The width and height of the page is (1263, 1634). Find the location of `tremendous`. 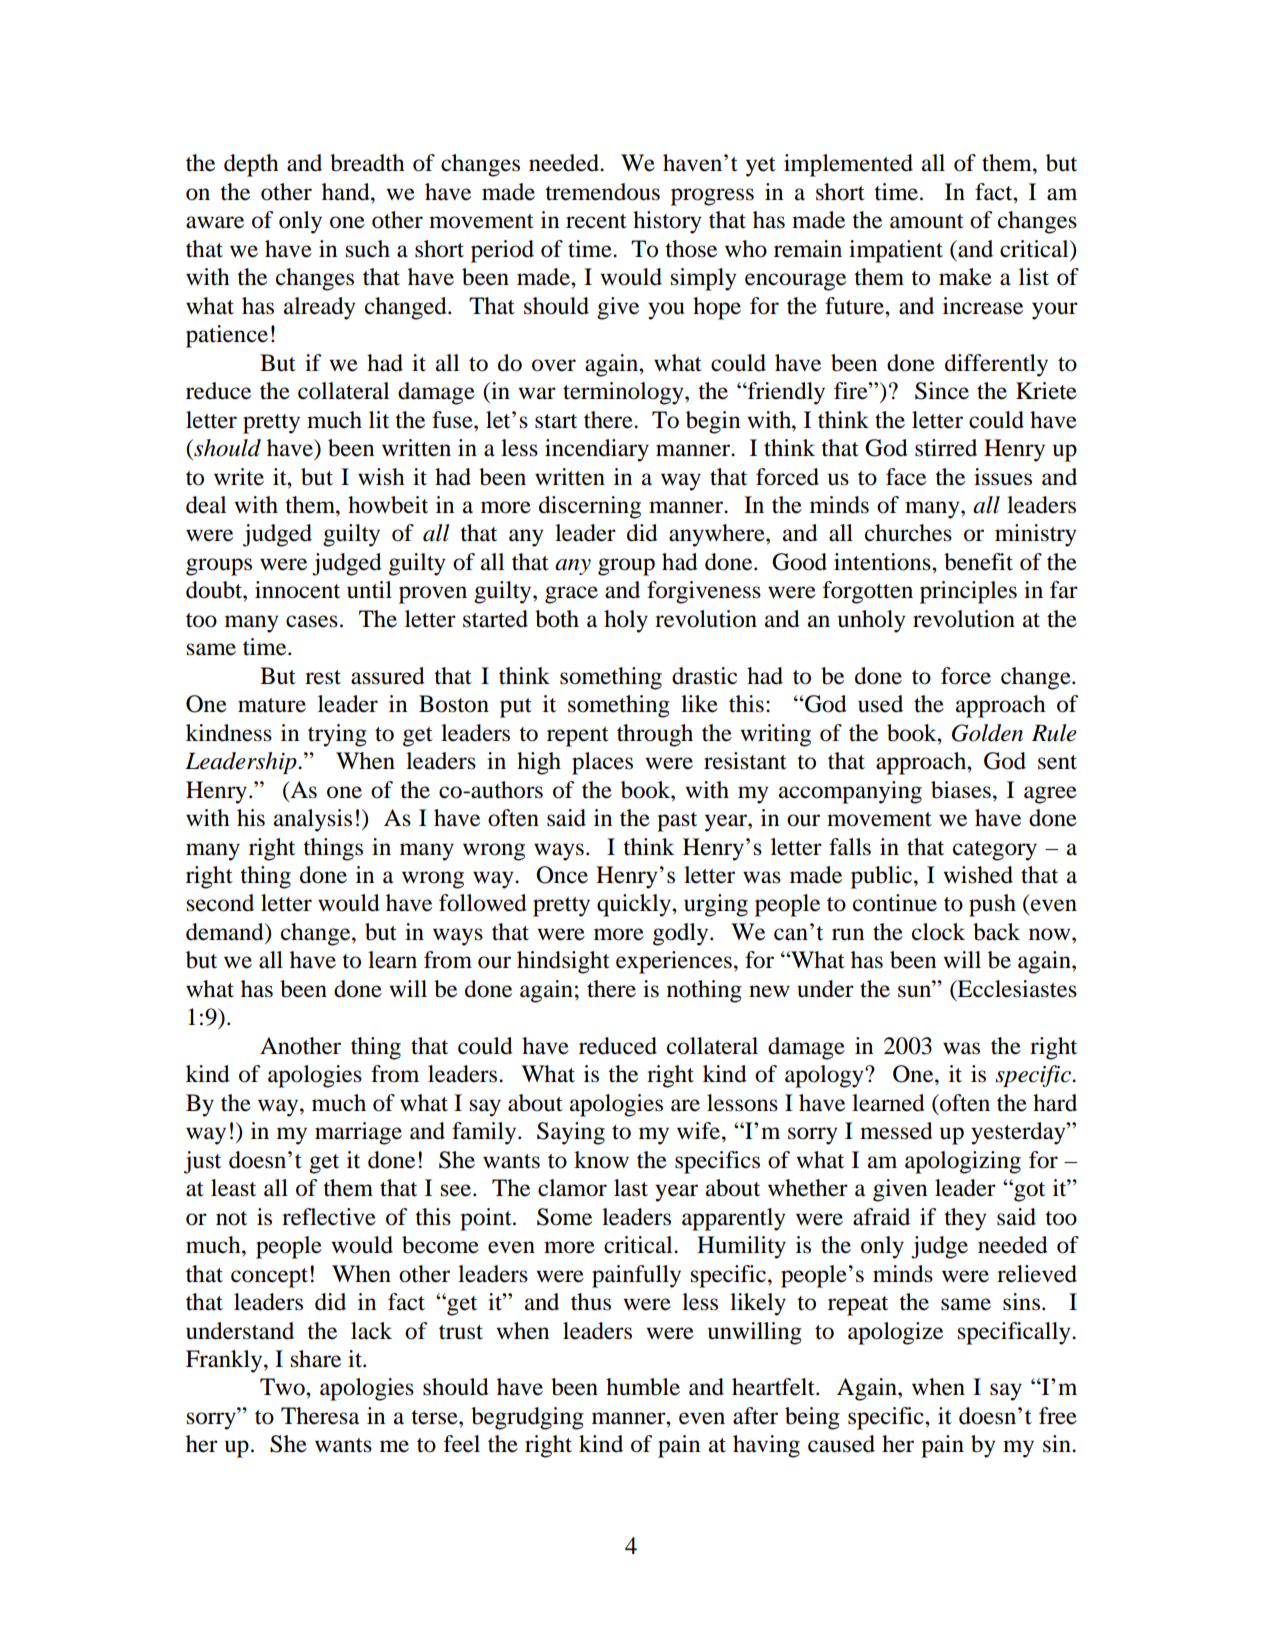

tremendous is located at coordinates (602, 192).
